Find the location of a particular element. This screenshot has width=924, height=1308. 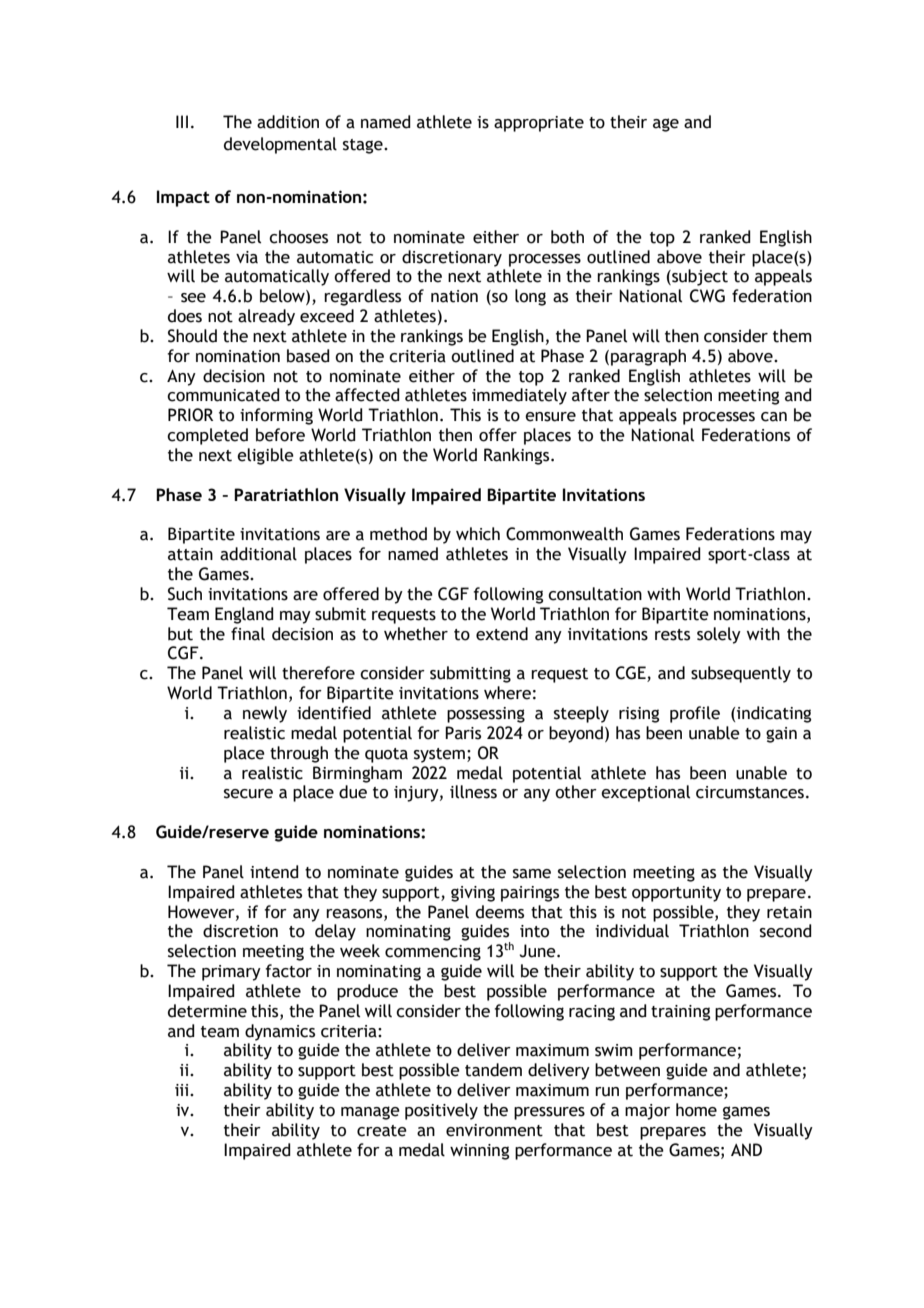

home is located at coordinates (696, 1110).
